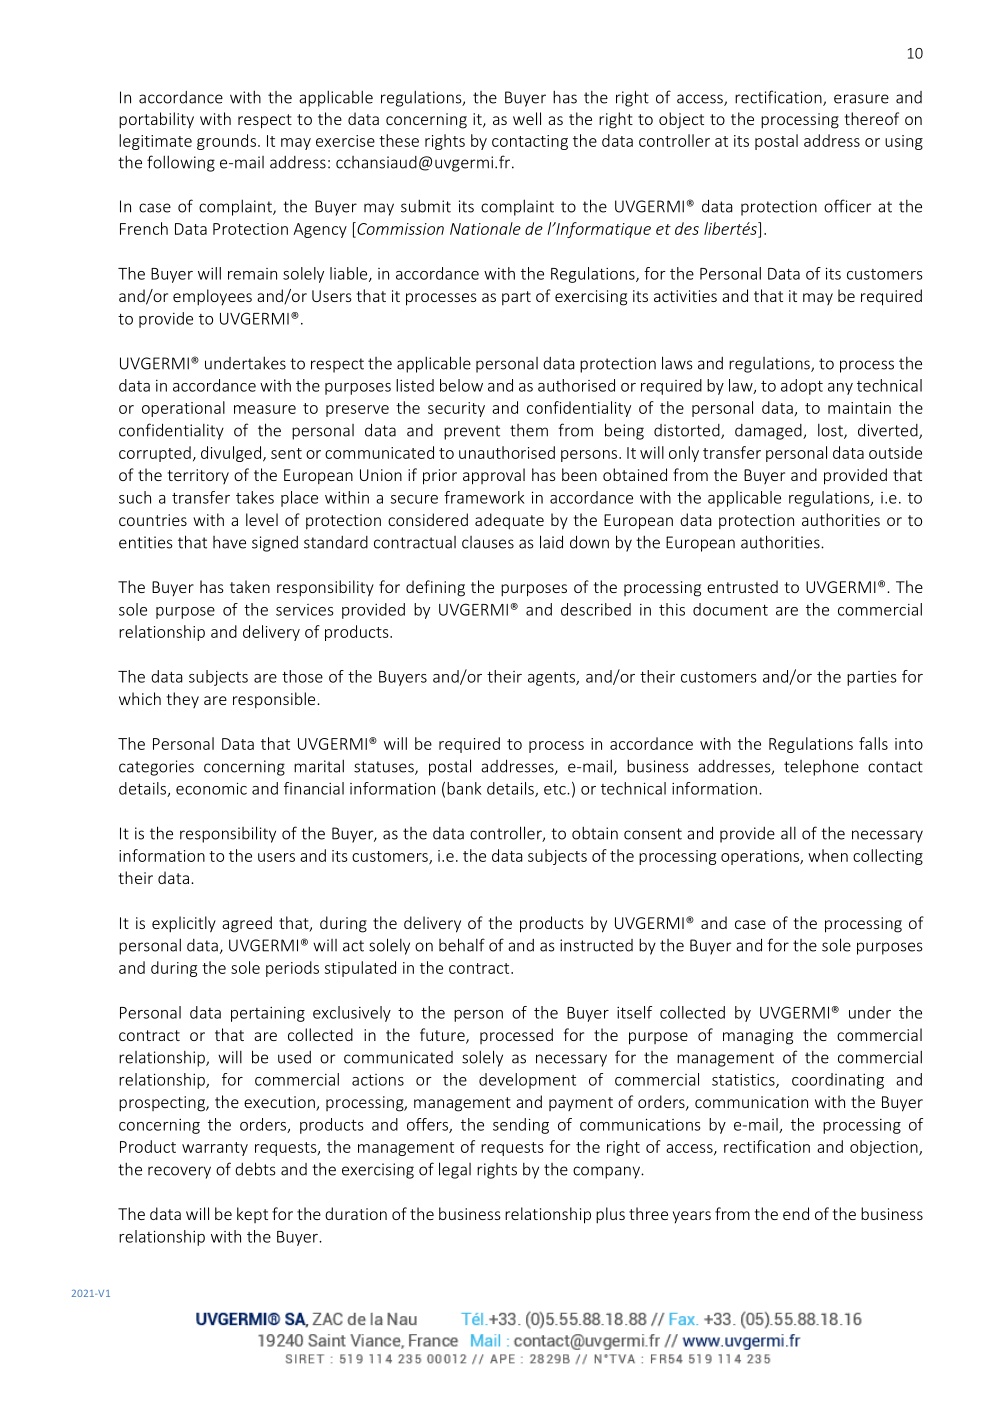 The image size is (994, 1401). Describe the element at coordinates (255, 1169) in the page. I see `debts` at that location.
